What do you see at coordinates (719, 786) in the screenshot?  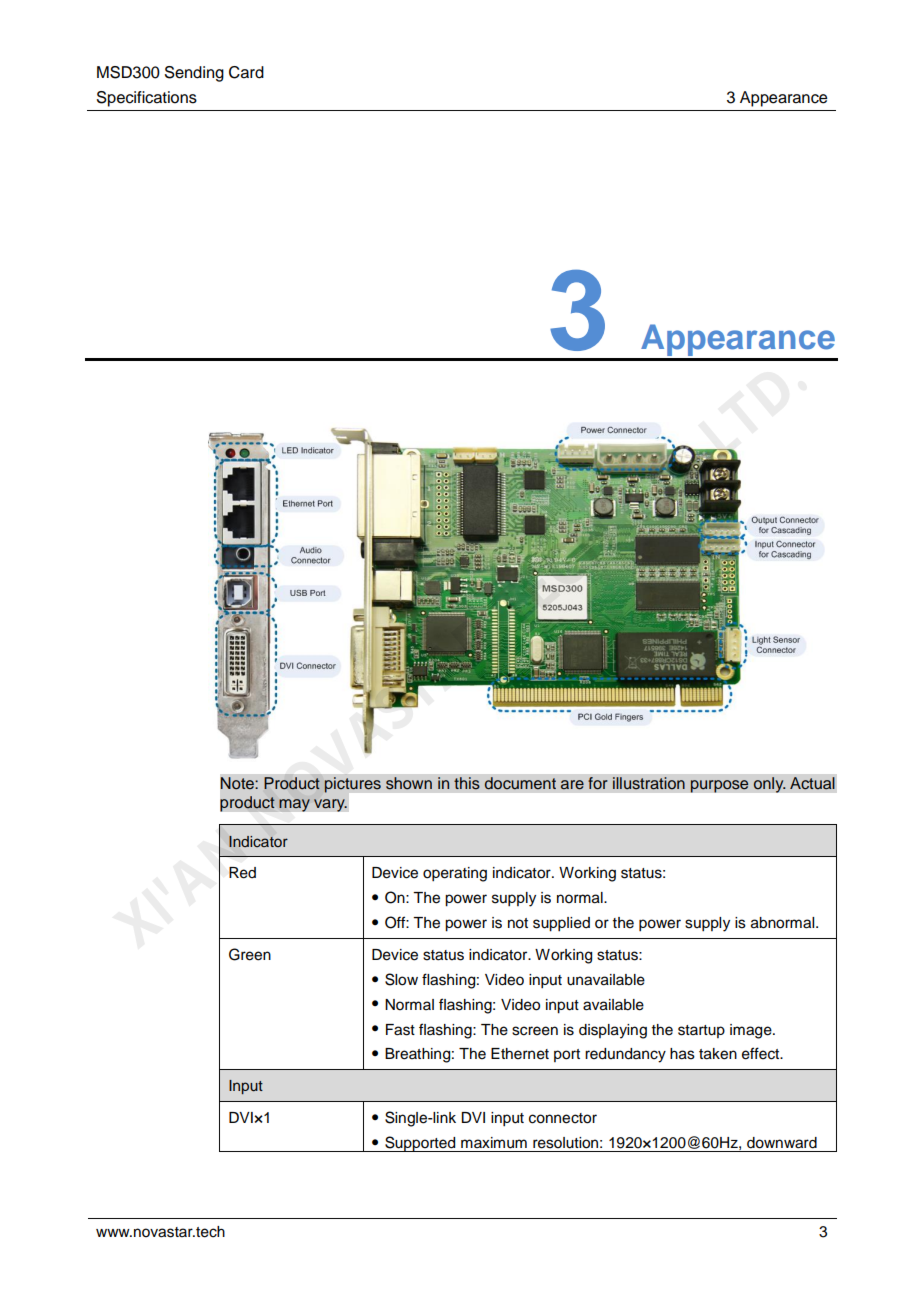 I see `purpose` at bounding box center [719, 786].
